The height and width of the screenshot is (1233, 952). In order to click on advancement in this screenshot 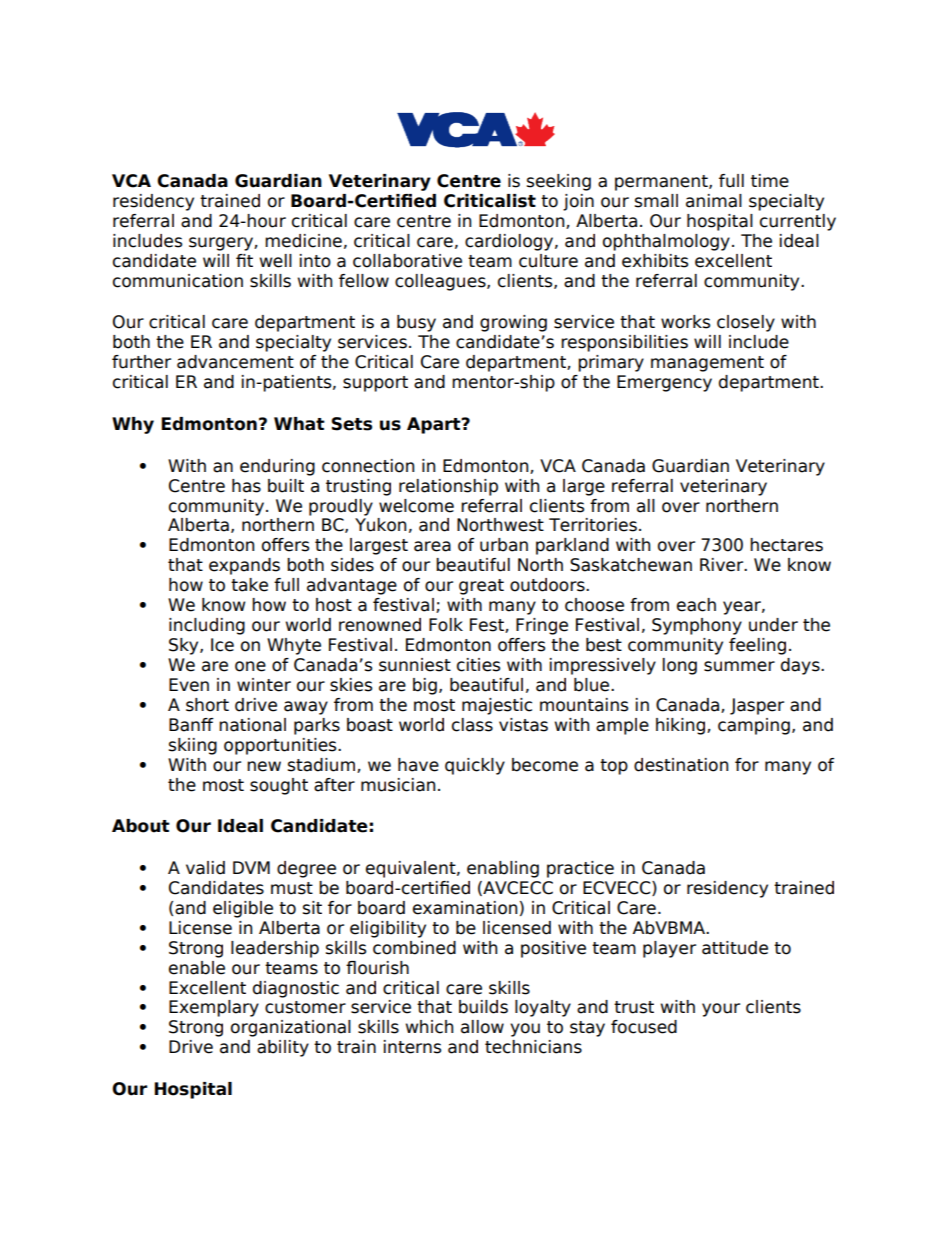, I will do `click(235, 362)`.
